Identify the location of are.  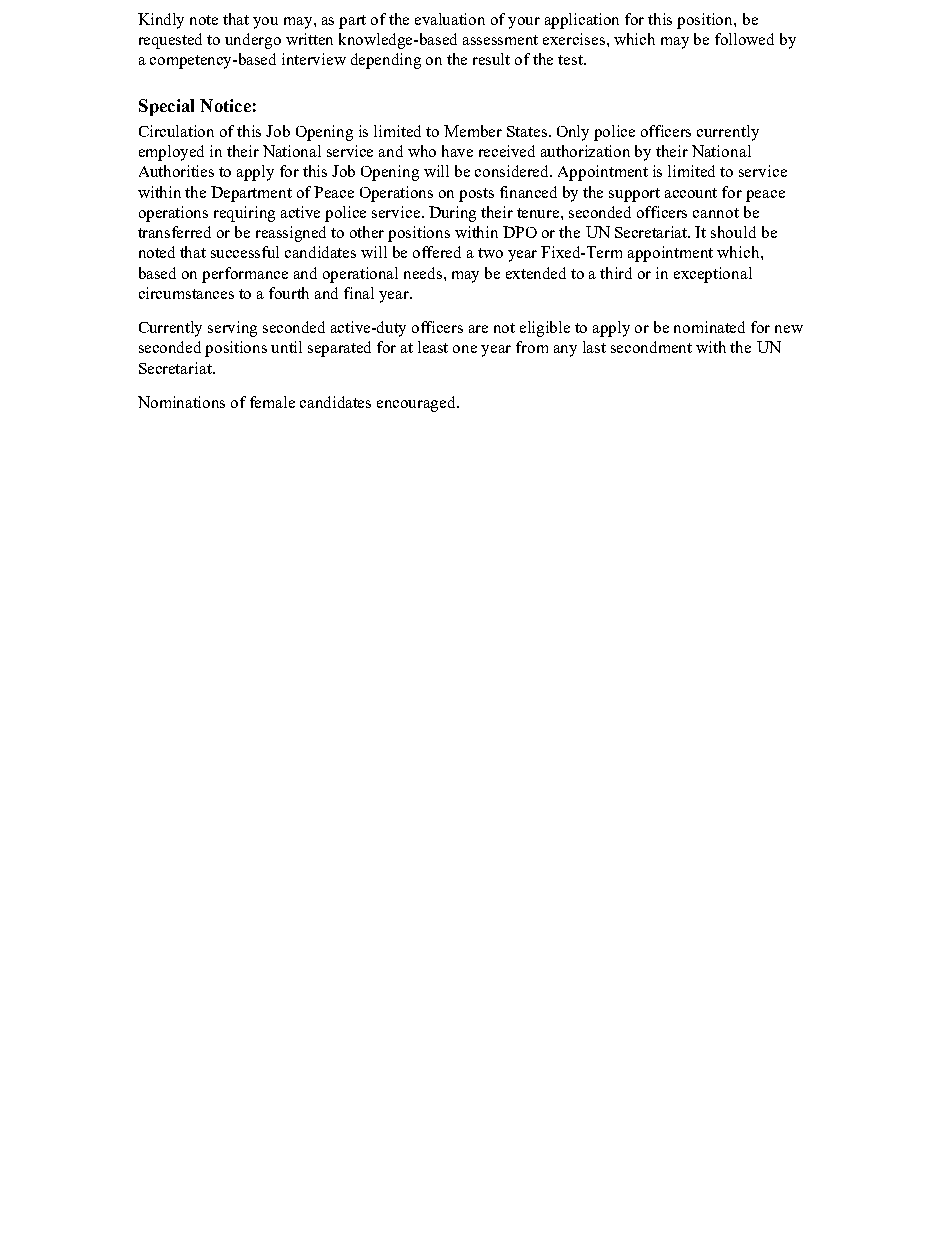
(478, 329).
